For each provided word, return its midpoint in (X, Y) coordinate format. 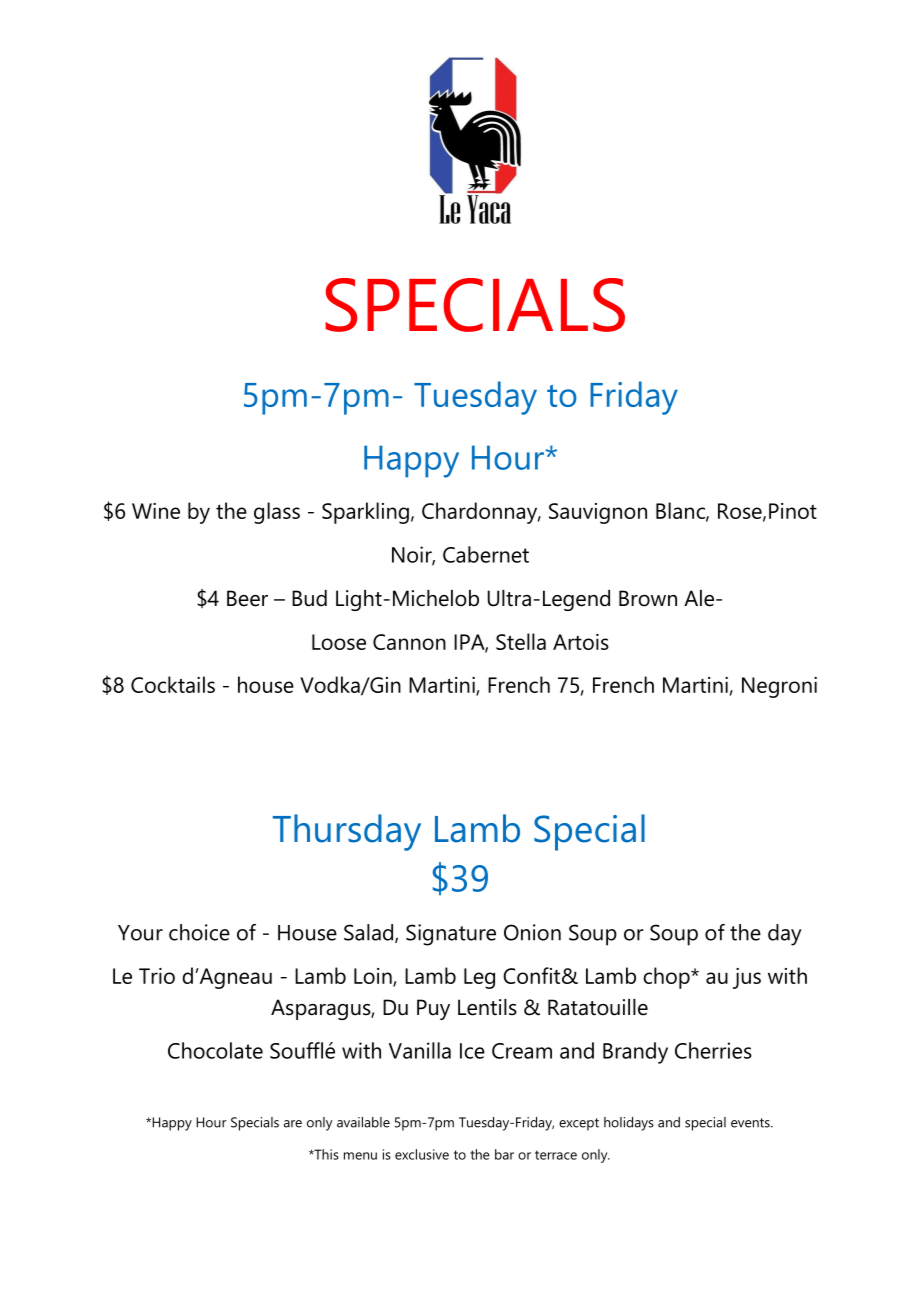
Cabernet (486, 554)
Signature (451, 935)
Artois (581, 642)
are (293, 1124)
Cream (522, 1051)
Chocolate (215, 1050)
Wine (156, 511)
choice (199, 932)
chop (667, 978)
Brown (648, 598)
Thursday (347, 832)
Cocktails (173, 684)
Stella (521, 641)
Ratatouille (598, 1007)
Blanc (681, 511)
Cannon (409, 642)
